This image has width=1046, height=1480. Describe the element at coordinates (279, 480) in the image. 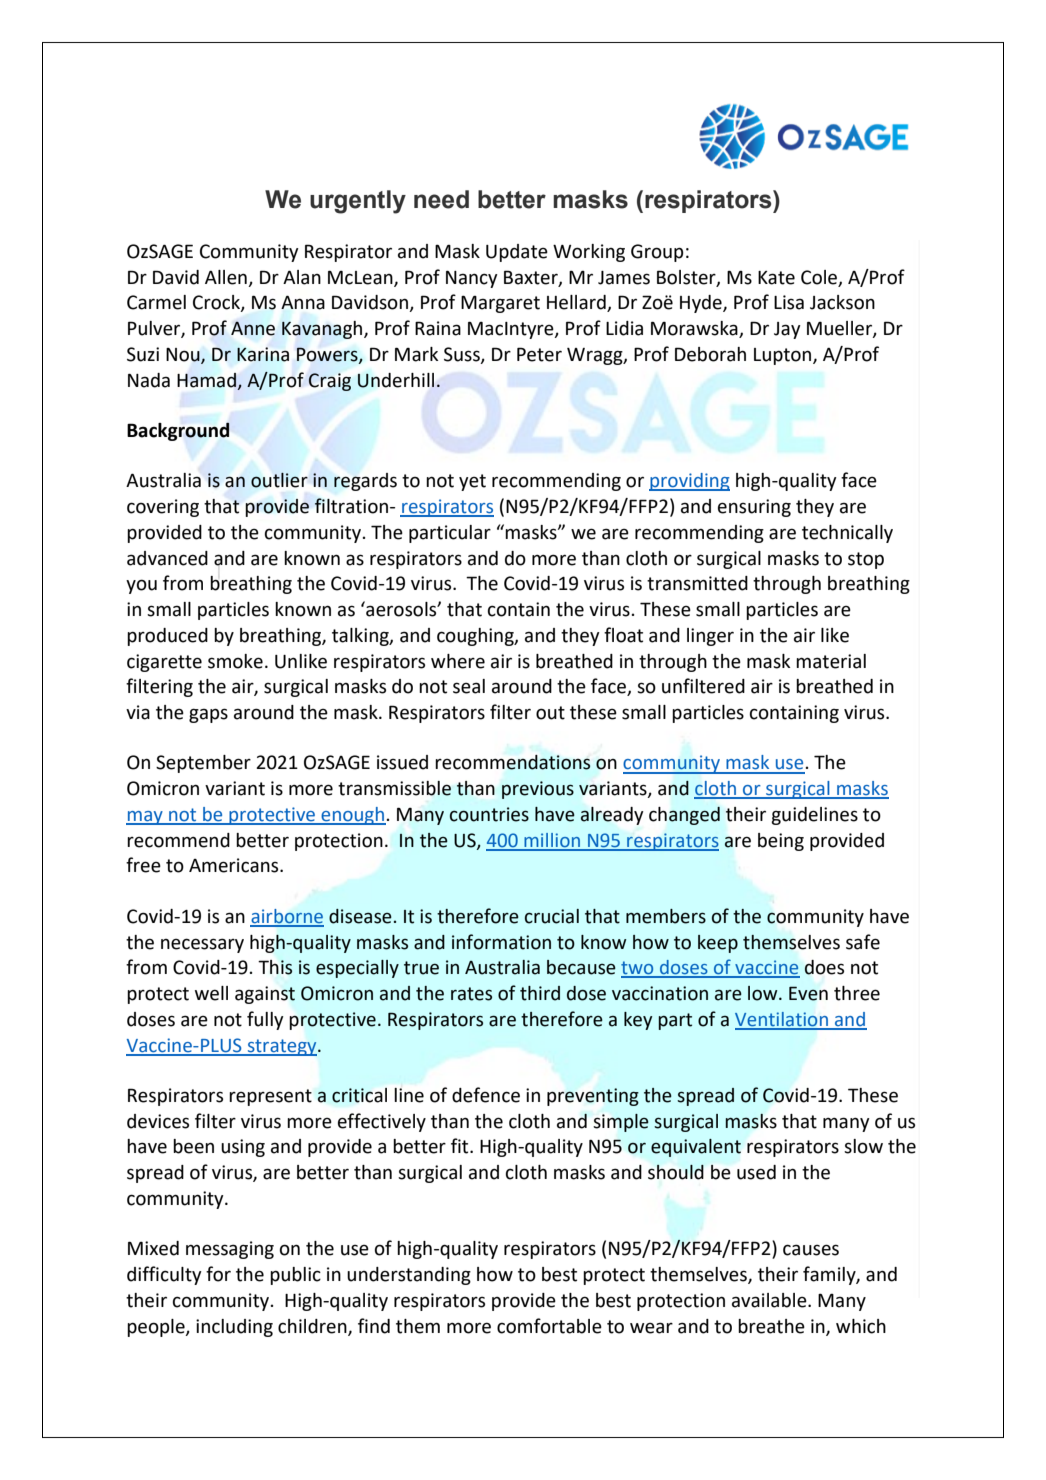

I see `outlier` at that location.
